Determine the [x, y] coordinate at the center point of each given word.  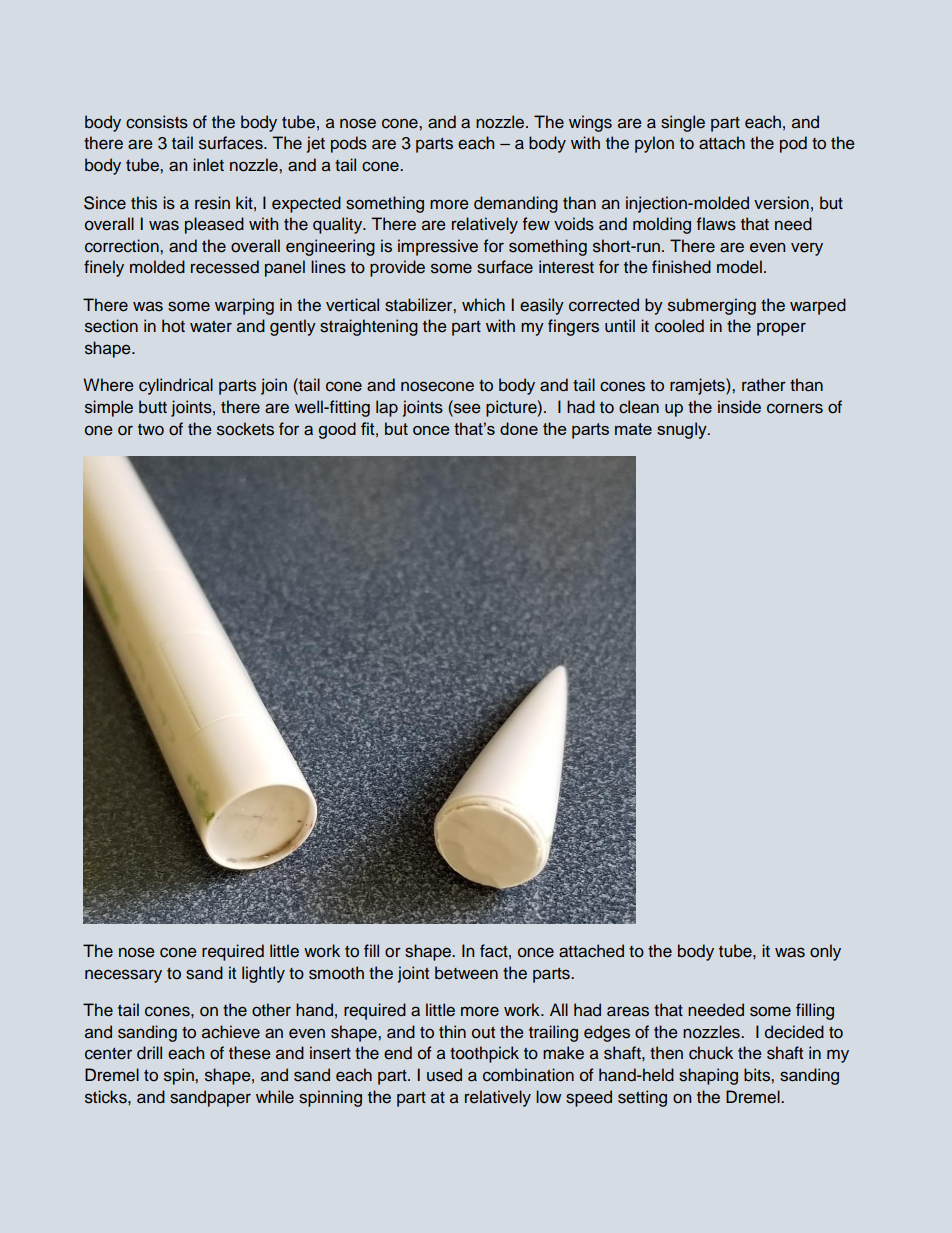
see [466, 408]
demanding [516, 204]
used [444, 1075]
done [519, 428]
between [466, 973]
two [151, 430]
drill [149, 1052]
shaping [708, 1076]
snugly [683, 430]
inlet [208, 165]
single [683, 123]
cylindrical [176, 386]
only [825, 952]
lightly [263, 974]
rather [764, 385]
